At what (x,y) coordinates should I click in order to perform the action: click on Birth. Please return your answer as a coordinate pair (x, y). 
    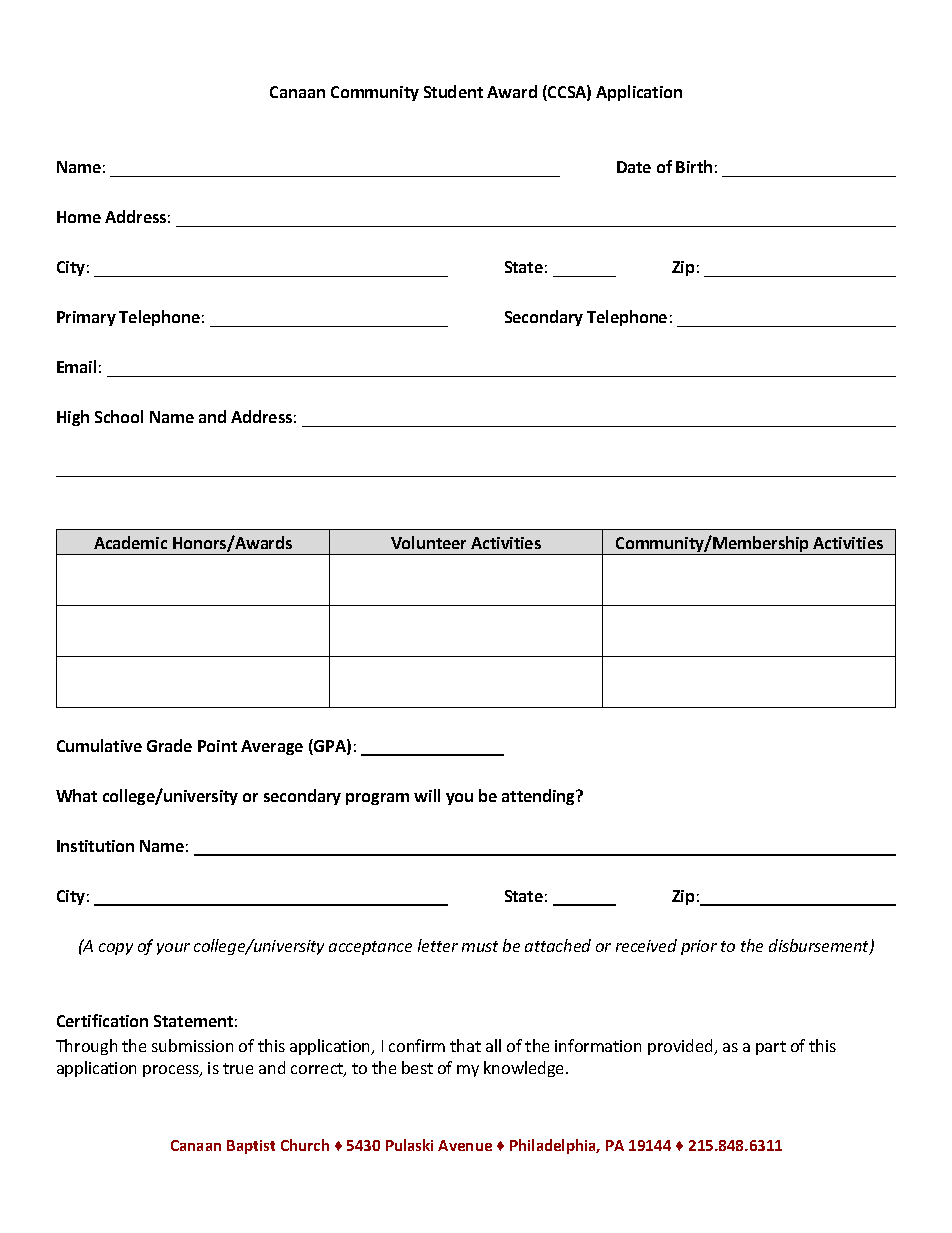
    Looking at the image, I should click on (694, 166).
